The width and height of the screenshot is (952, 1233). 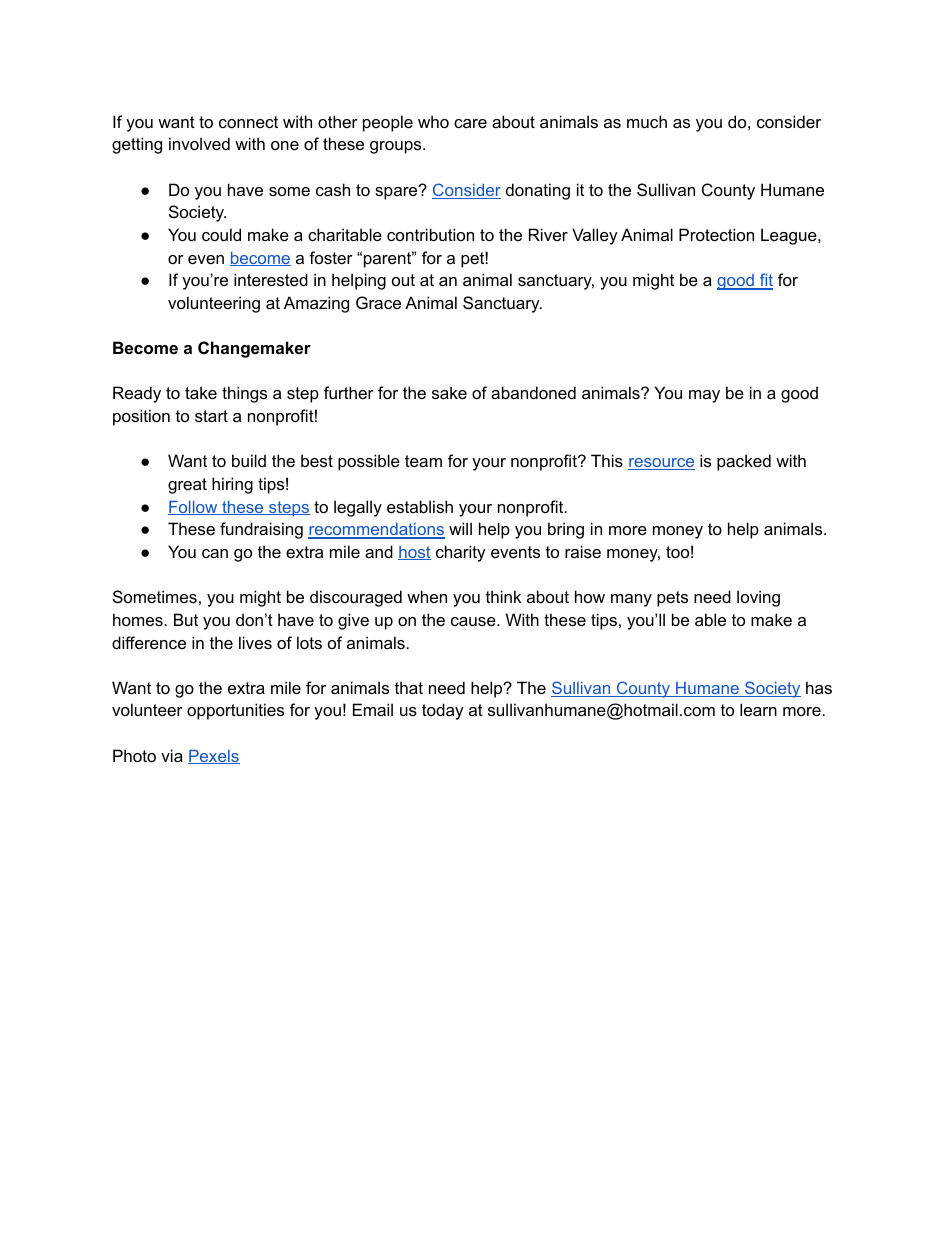 What do you see at coordinates (211, 416) in the screenshot?
I see `start` at bounding box center [211, 416].
